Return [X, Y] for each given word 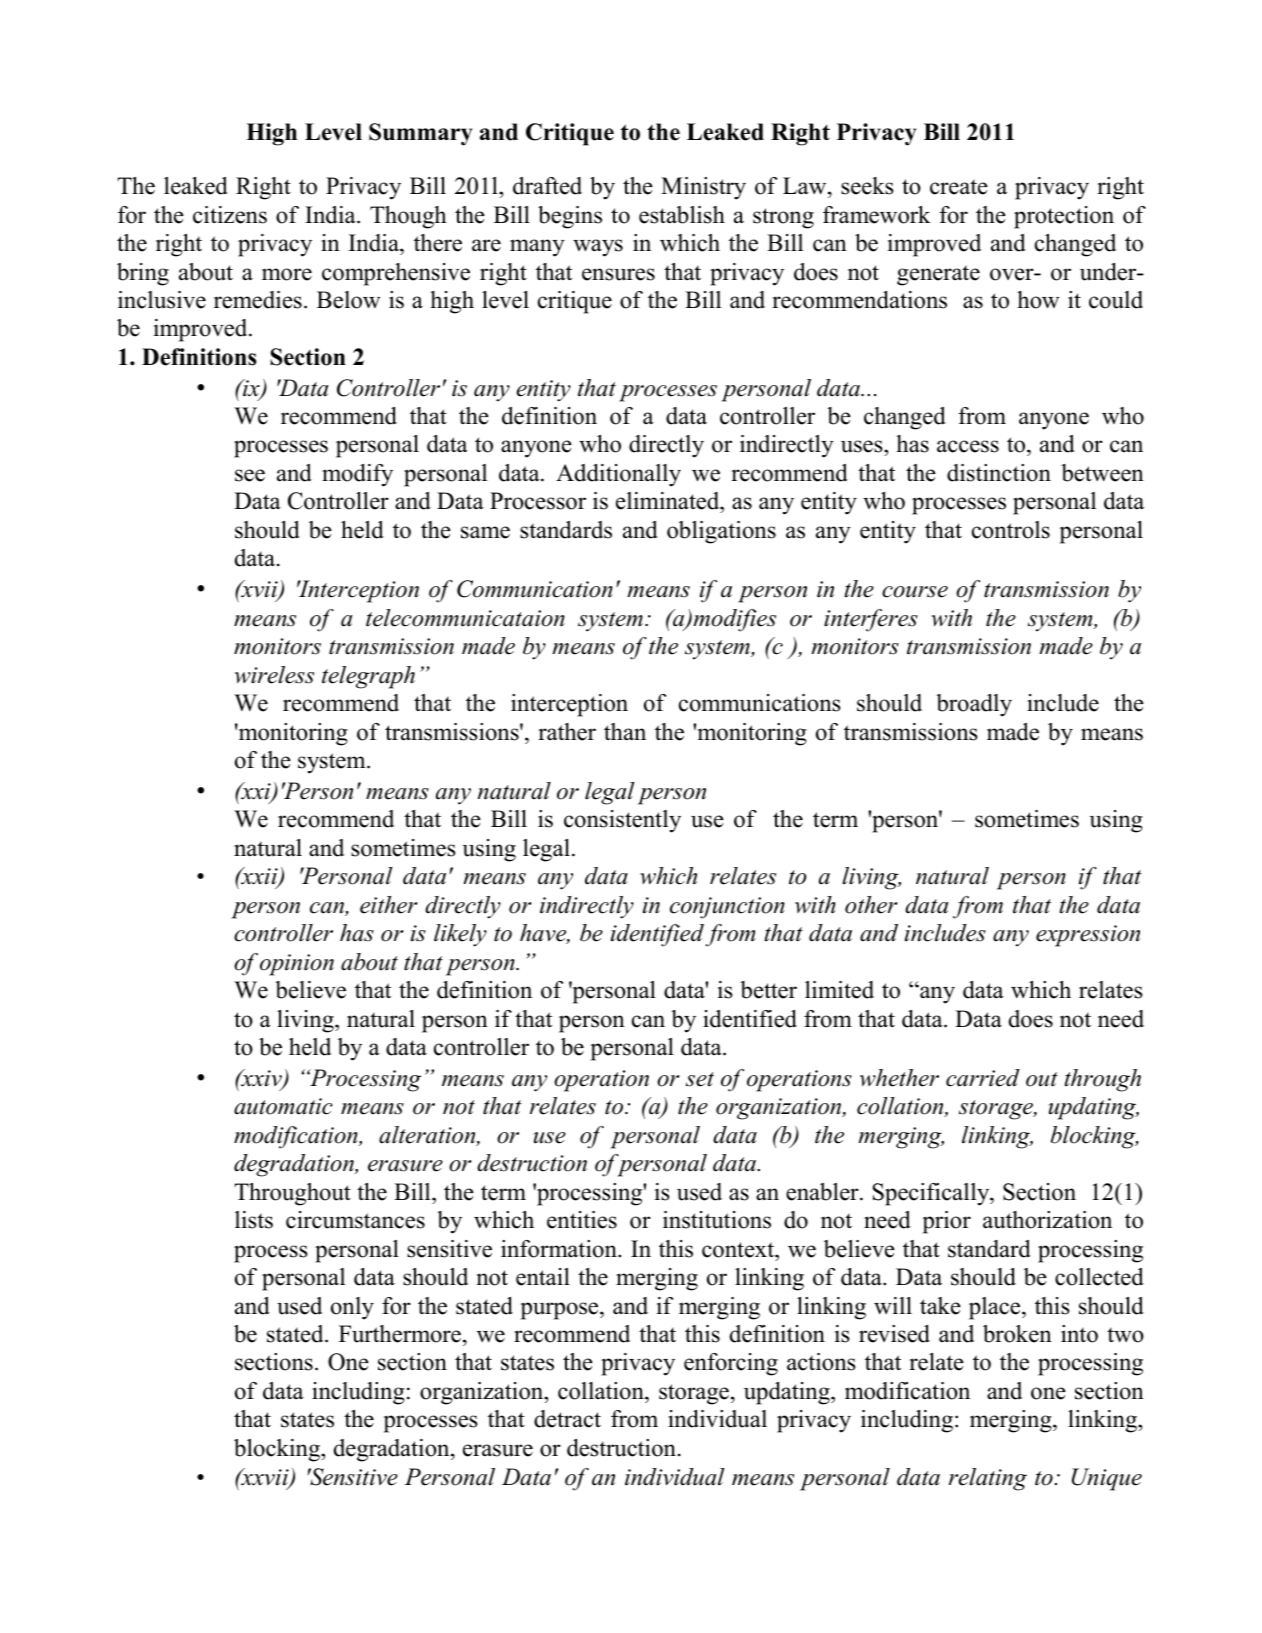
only [352, 1308]
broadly [974, 705]
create [959, 187]
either [388, 905]
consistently [622, 821]
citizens [230, 215]
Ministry [703, 188]
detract [567, 1419]
